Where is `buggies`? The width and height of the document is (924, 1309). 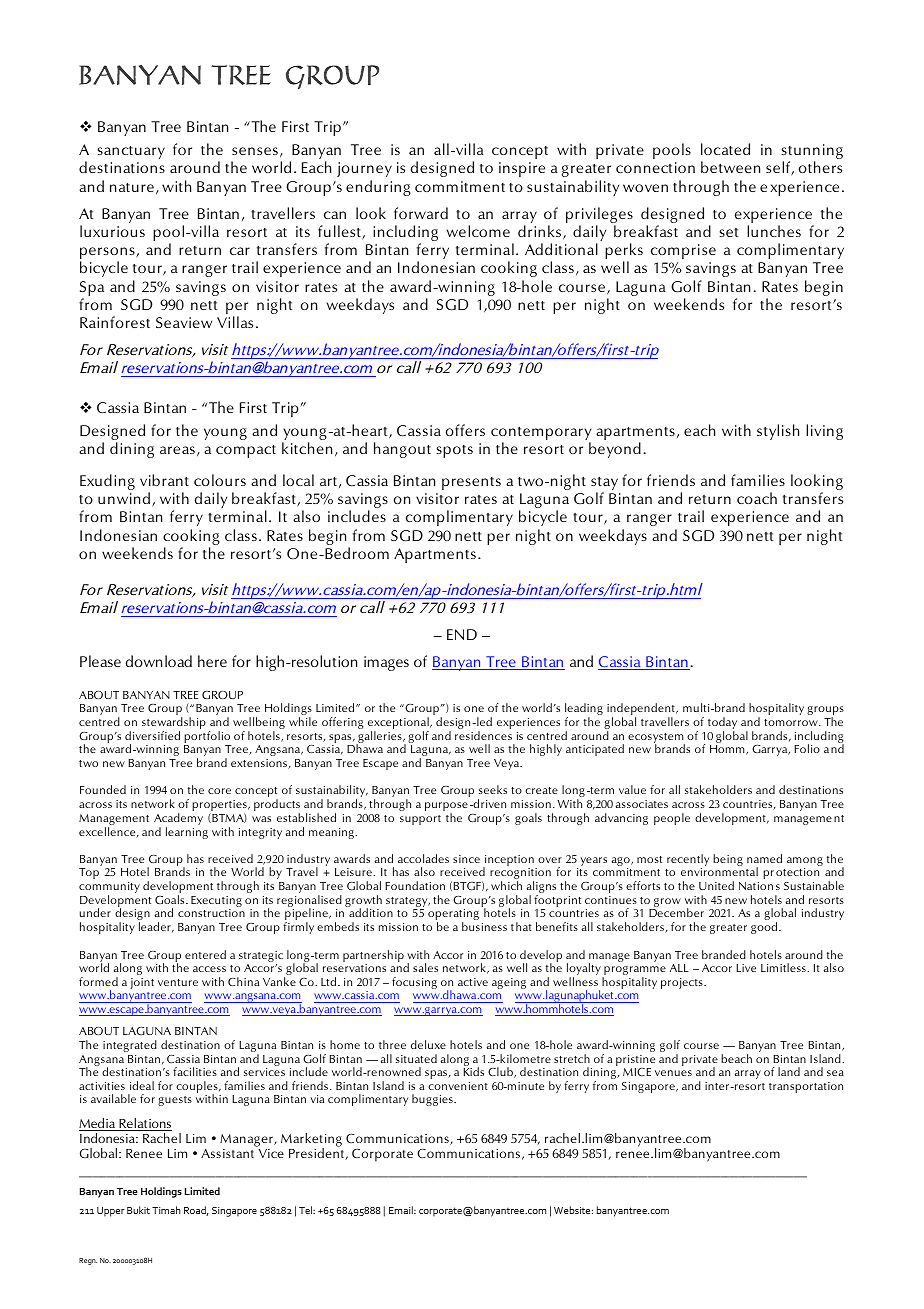 buggies is located at coordinates (433, 1100).
